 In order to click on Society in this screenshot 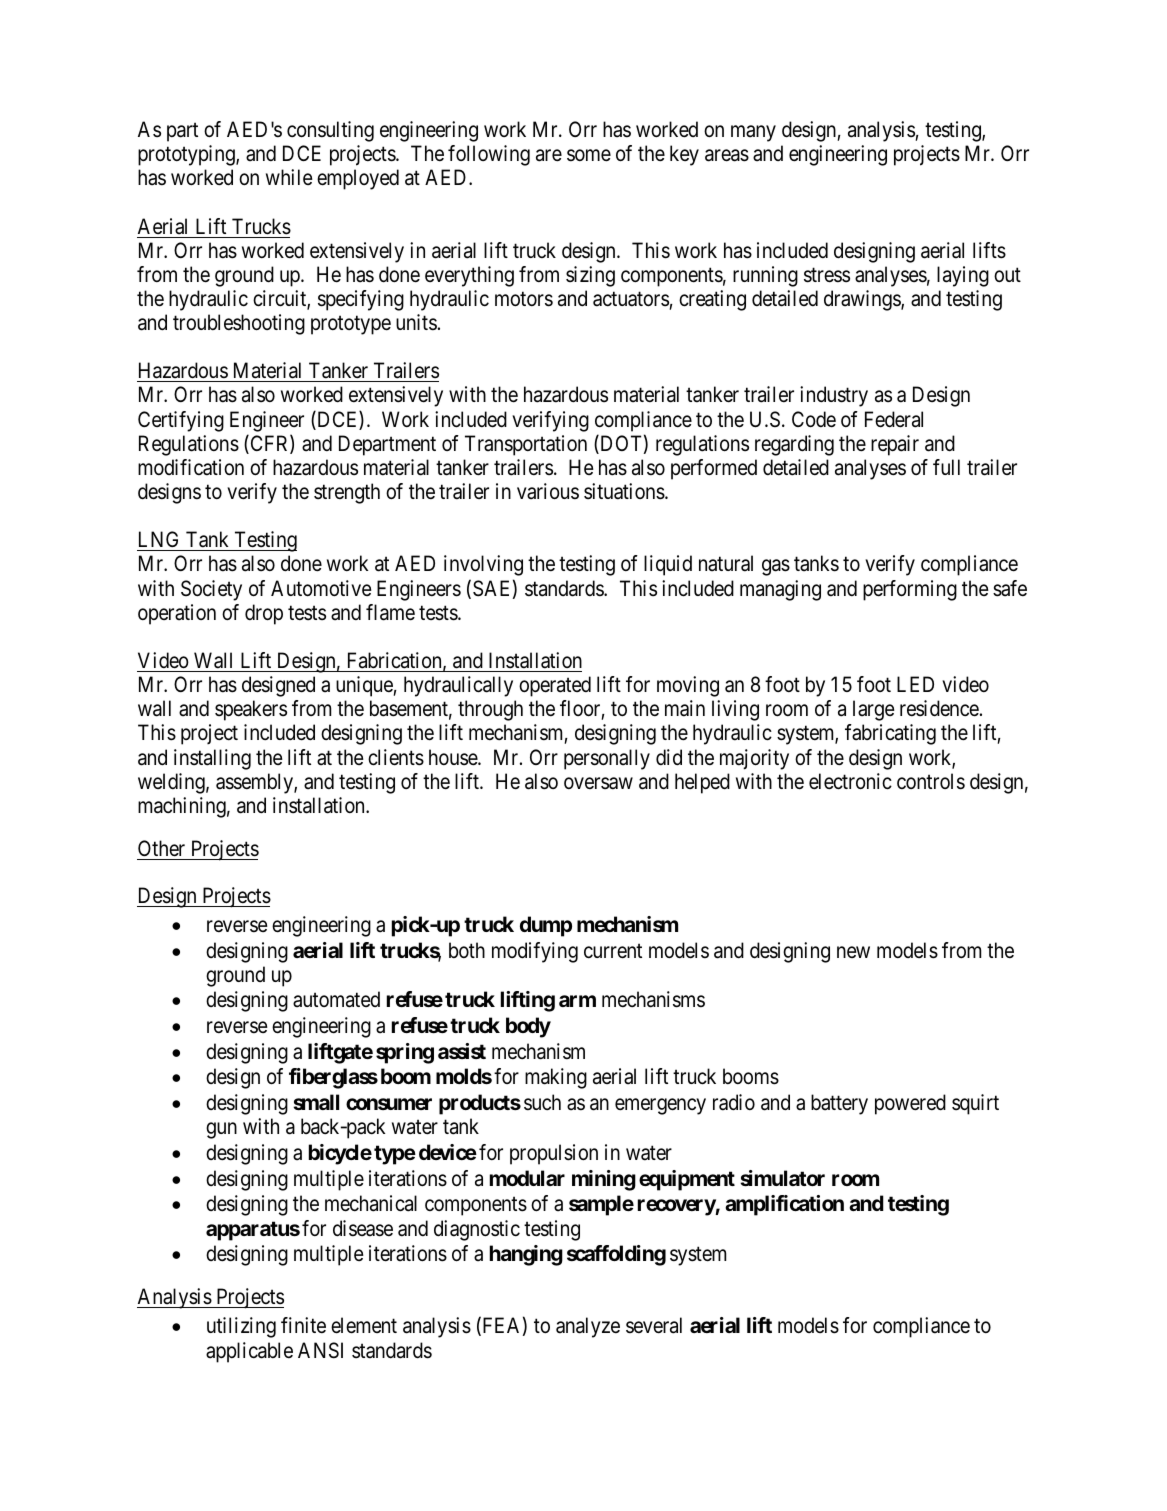, I will do `click(211, 590)`.
